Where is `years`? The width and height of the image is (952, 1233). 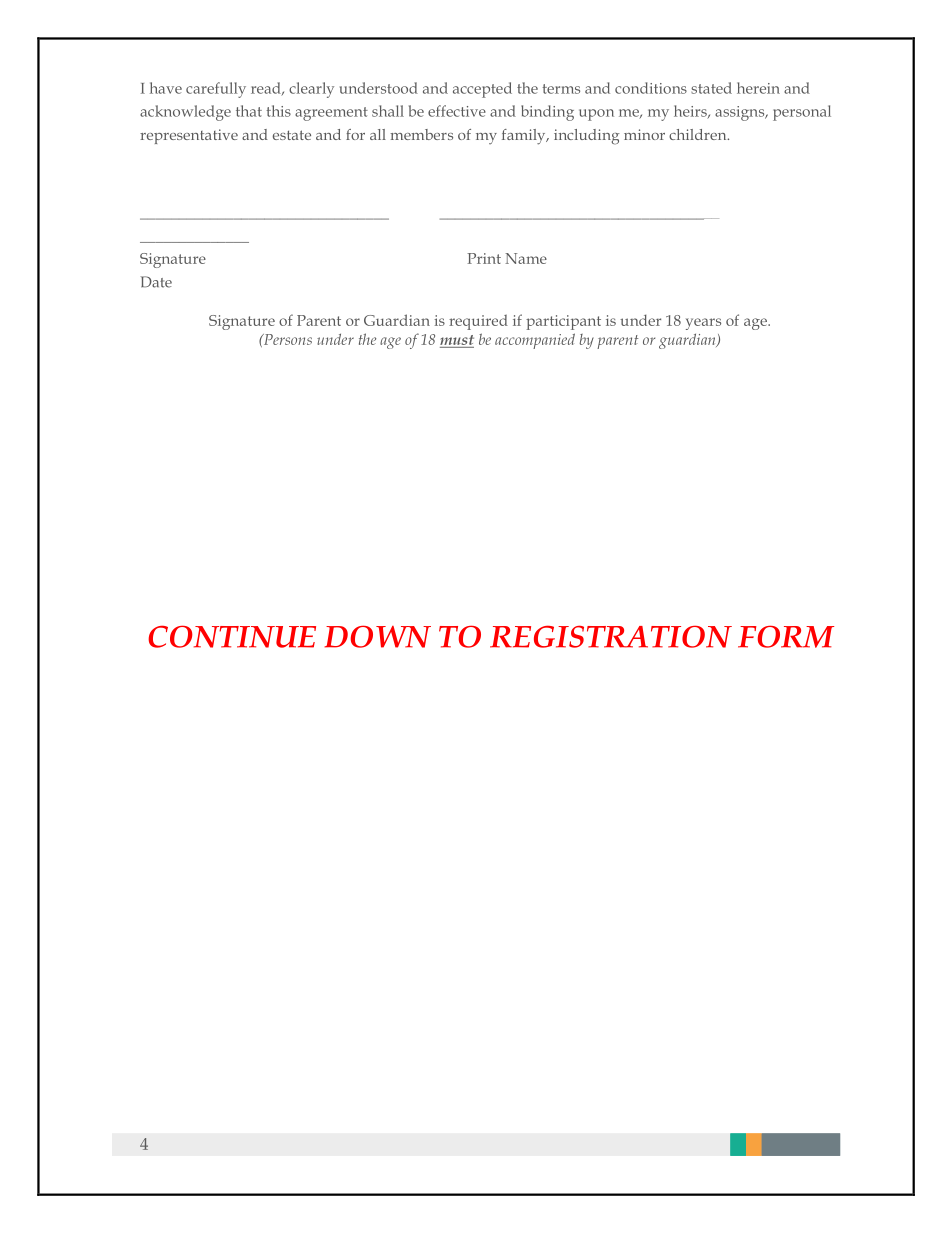 years is located at coordinates (703, 324).
